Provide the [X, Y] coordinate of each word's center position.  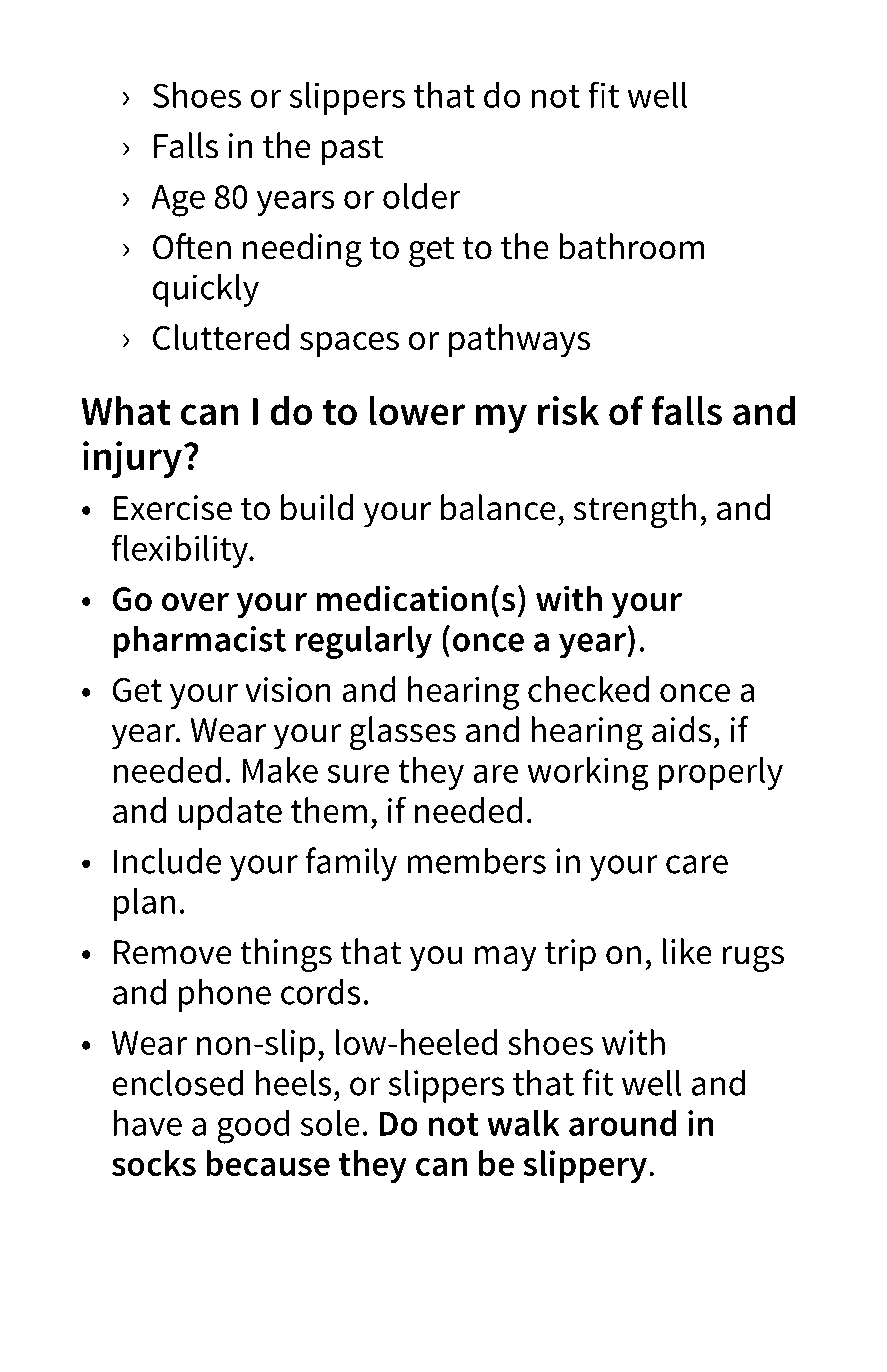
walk [523, 1123]
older [422, 196]
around [623, 1123]
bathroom [632, 246]
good [253, 1127]
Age [178, 201]
